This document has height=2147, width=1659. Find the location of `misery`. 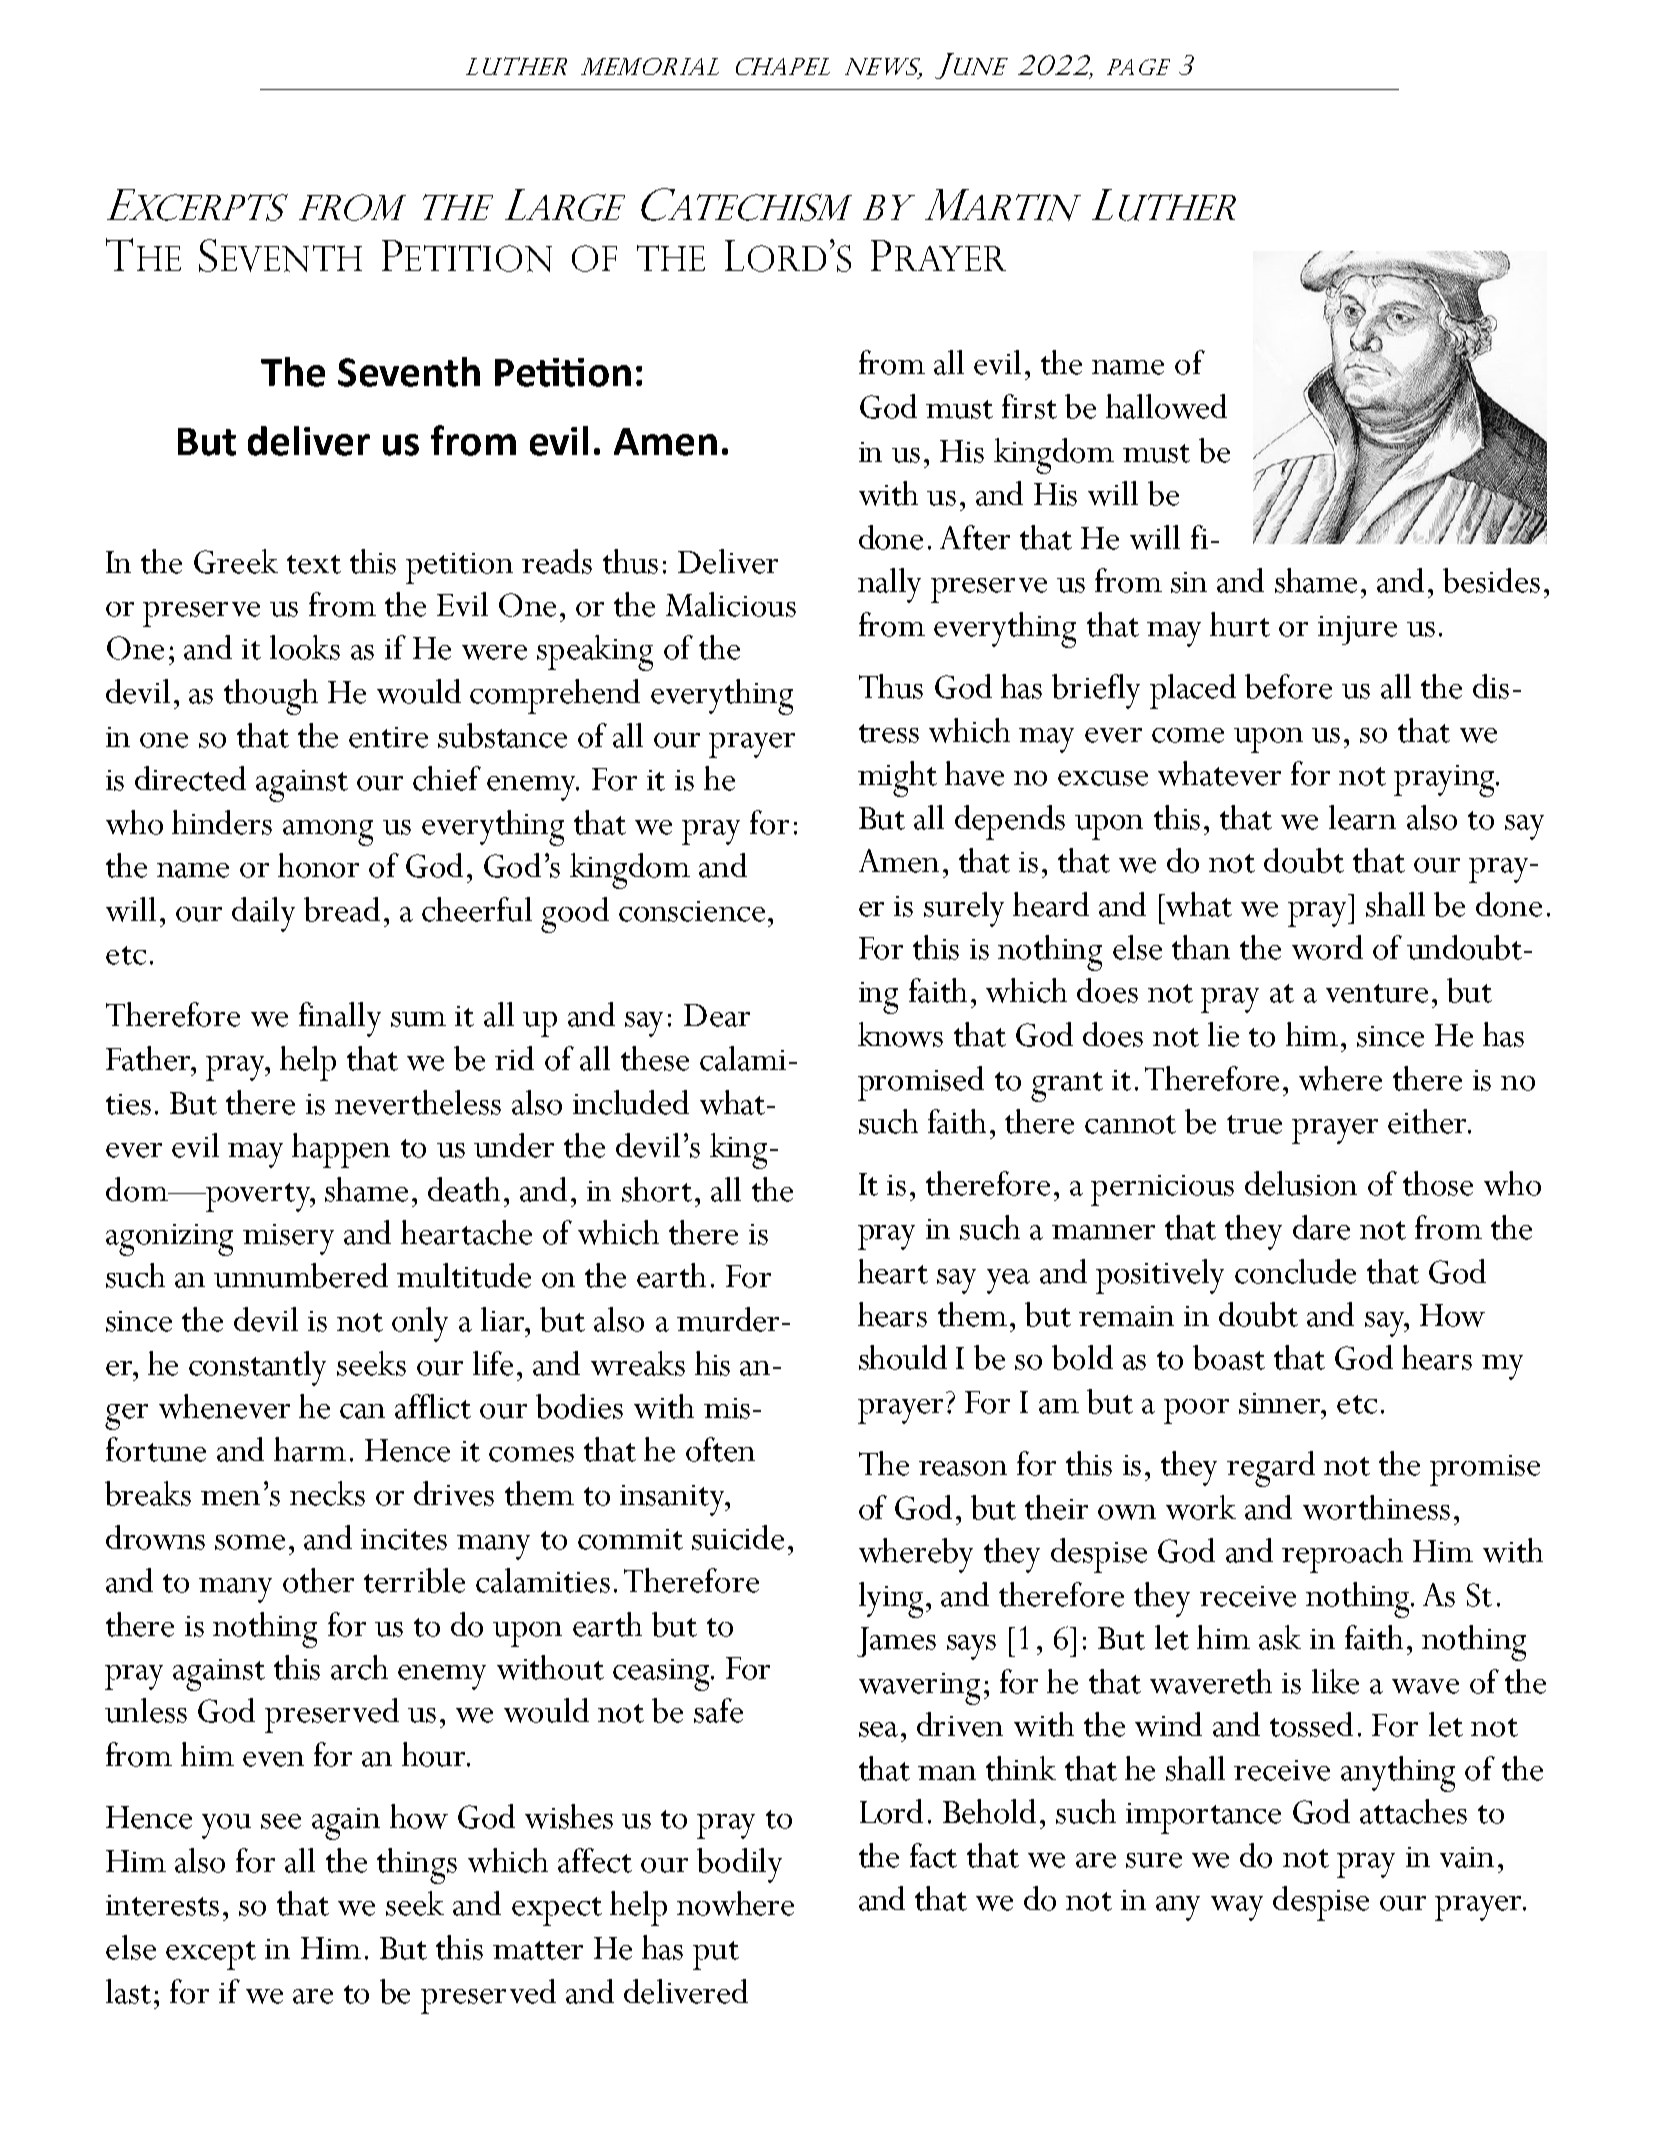

misery is located at coordinates (288, 1239).
